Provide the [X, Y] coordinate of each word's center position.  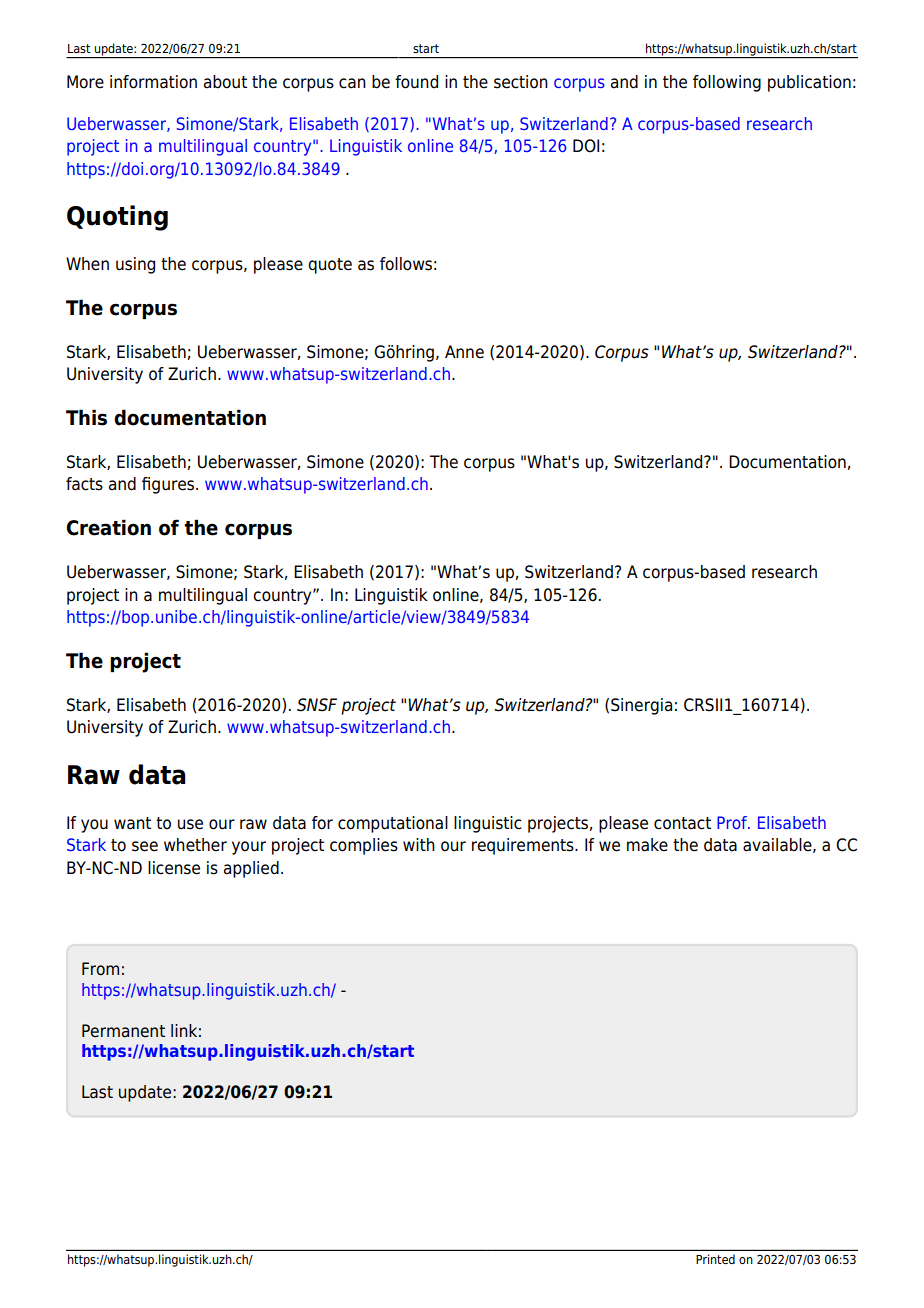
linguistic [488, 824]
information [153, 82]
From [100, 969]
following [727, 83]
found [416, 82]
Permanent [123, 1031]
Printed [715, 1259]
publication [809, 83]
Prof [733, 822]
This [86, 417]
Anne [464, 352]
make [647, 845]
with [419, 844]
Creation [108, 527]
